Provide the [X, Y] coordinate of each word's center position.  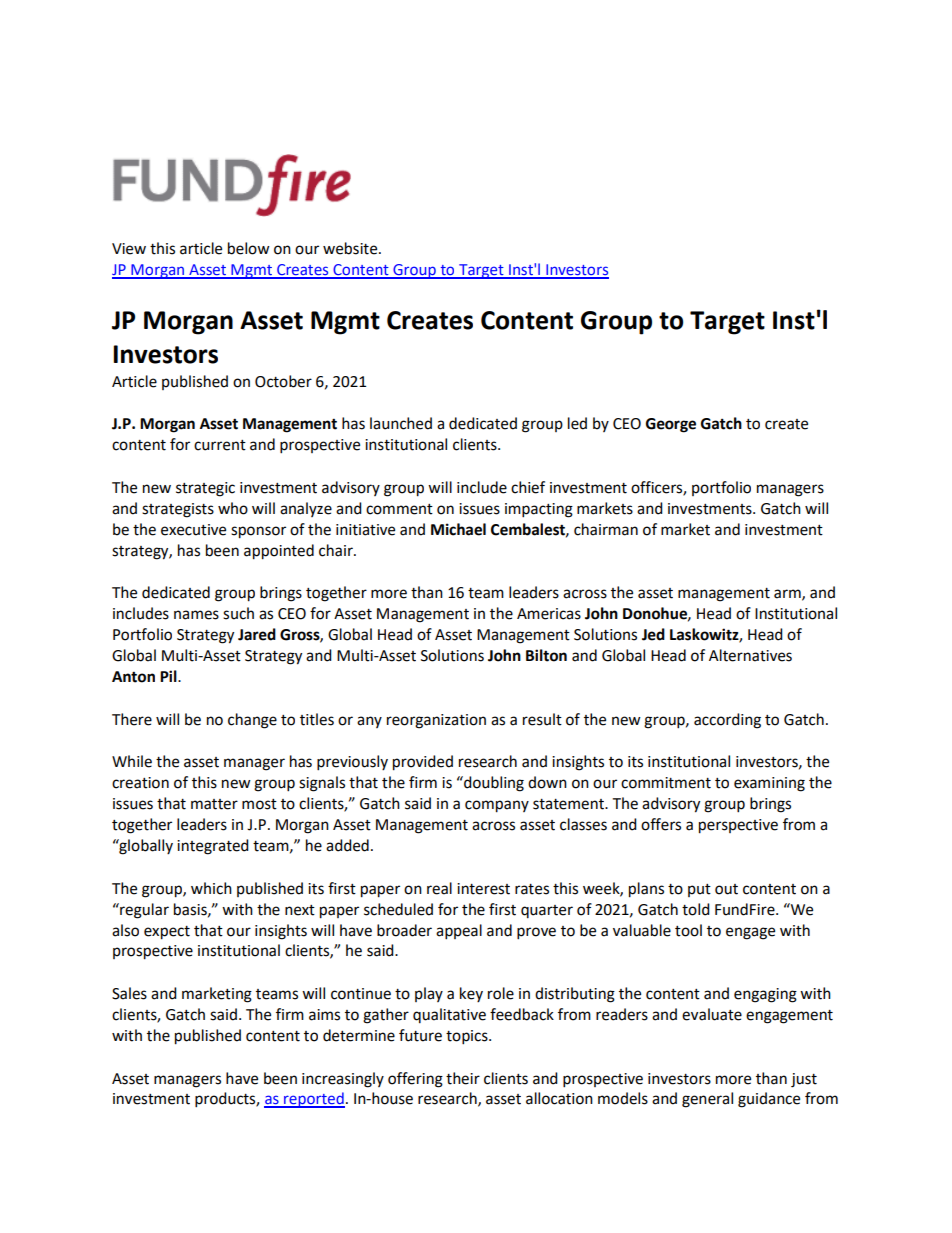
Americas [549, 614]
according [727, 721]
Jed [653, 634]
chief [528, 487]
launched [401, 423]
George [671, 425]
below [249, 248]
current [220, 445]
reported [313, 1100]
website [351, 248]
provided [423, 763]
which [211, 888]
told [696, 909]
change [252, 721]
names [196, 615]
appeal [459, 932]
